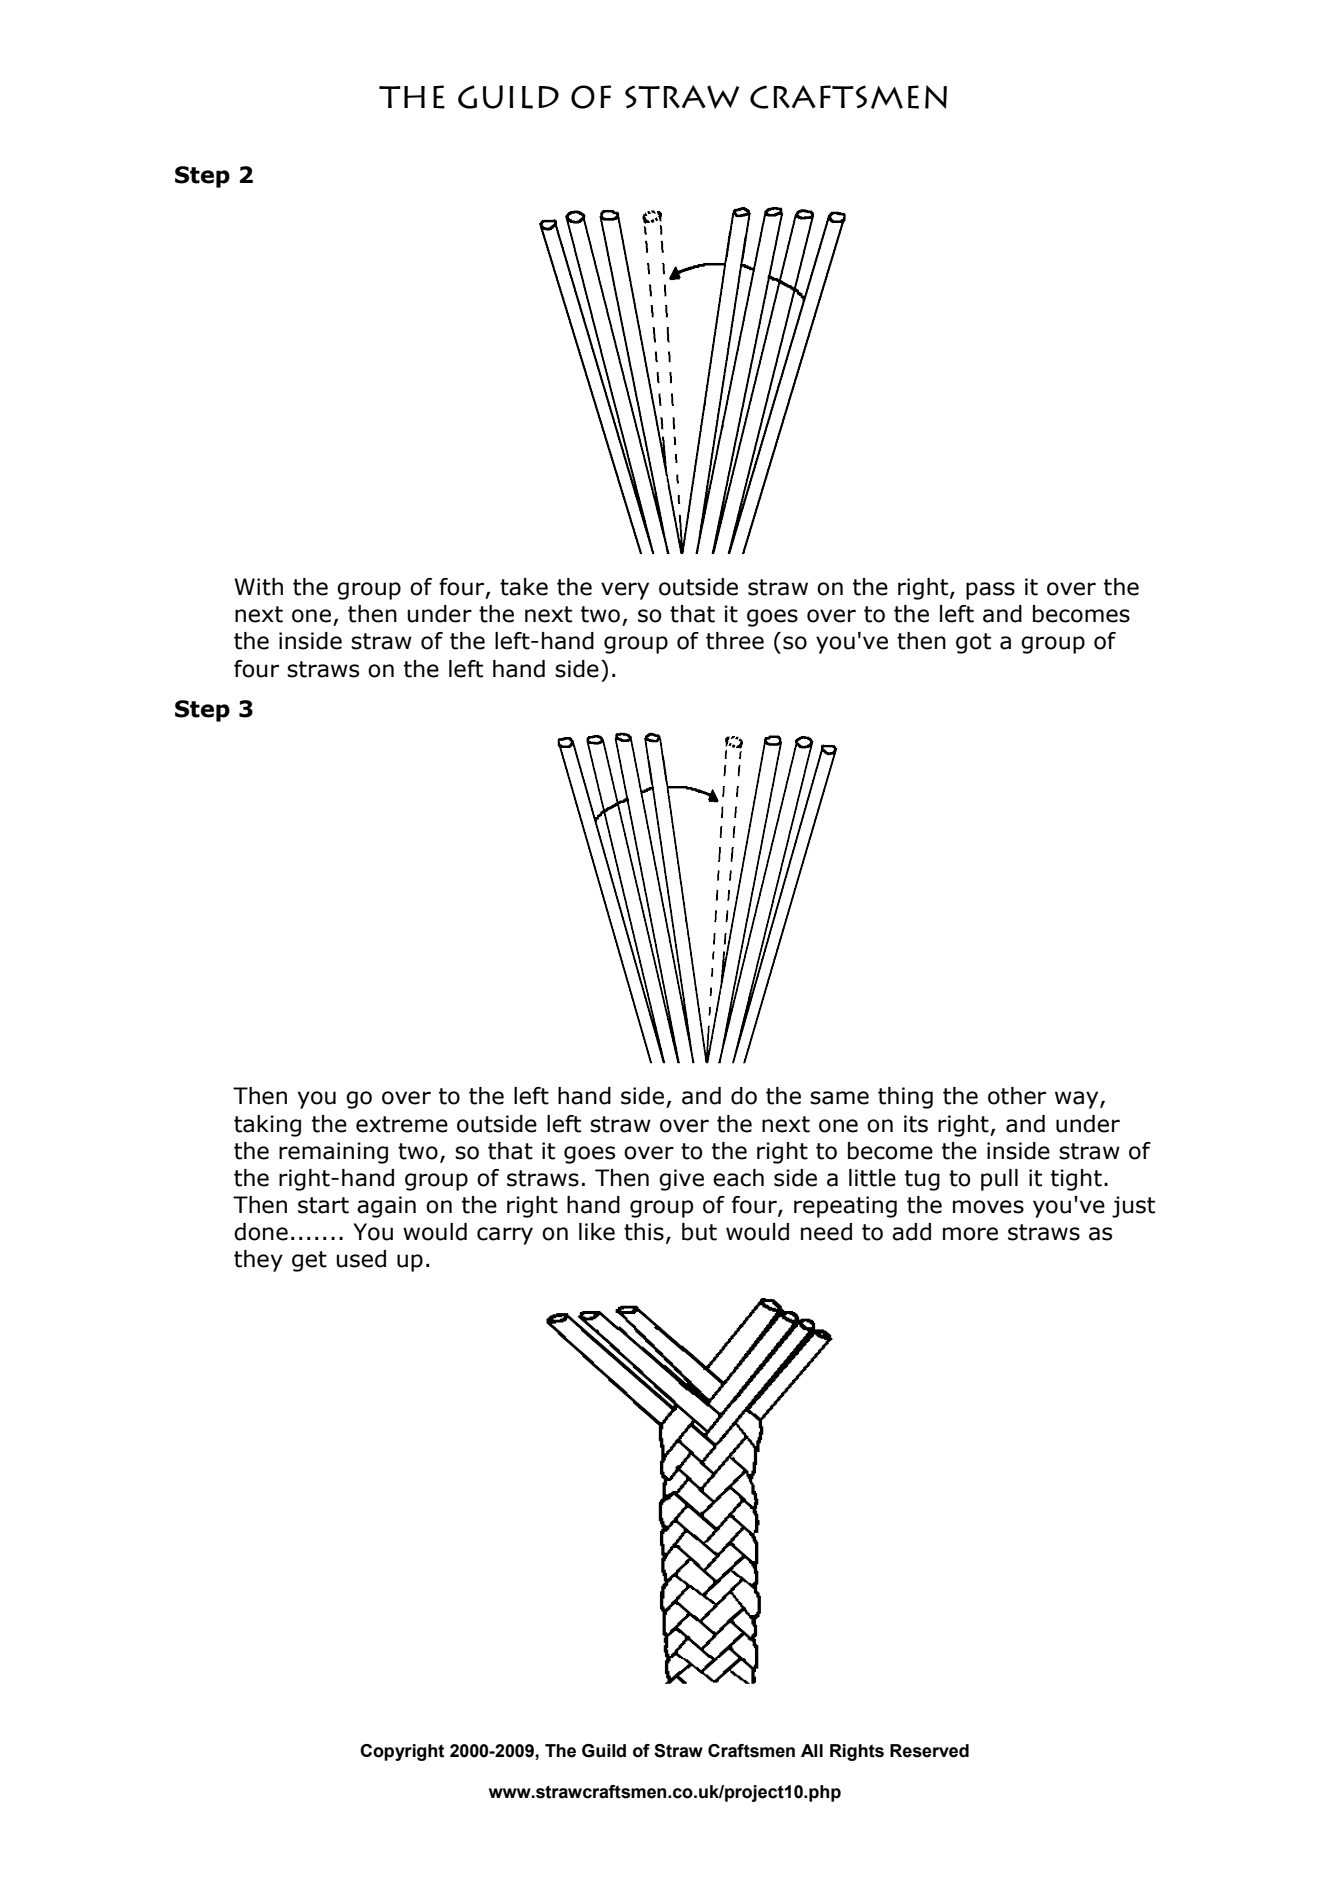 The height and width of the document is (1881, 1329). What do you see at coordinates (1017, 1096) in the document?
I see `other` at bounding box center [1017, 1096].
